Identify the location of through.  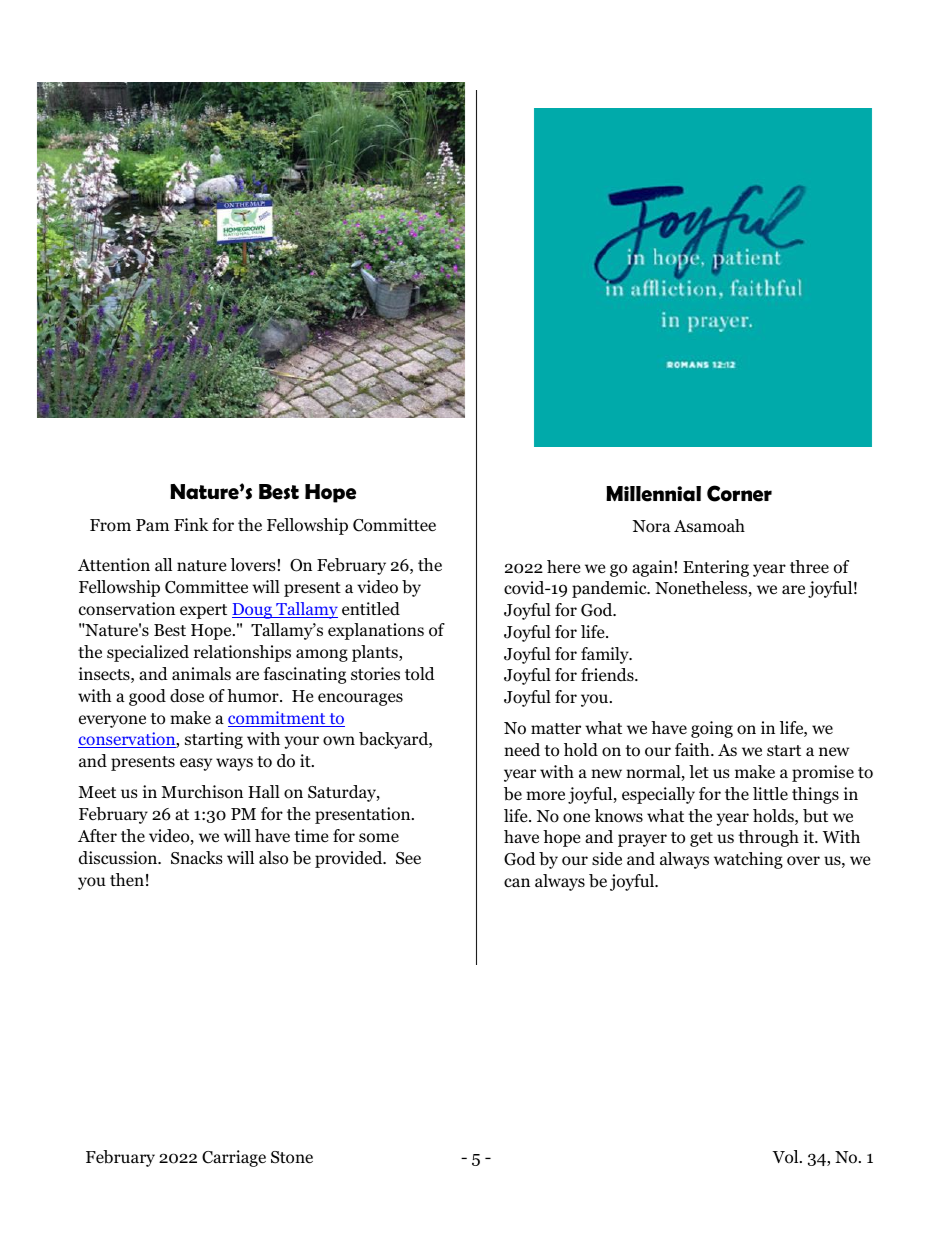
(768, 838).
